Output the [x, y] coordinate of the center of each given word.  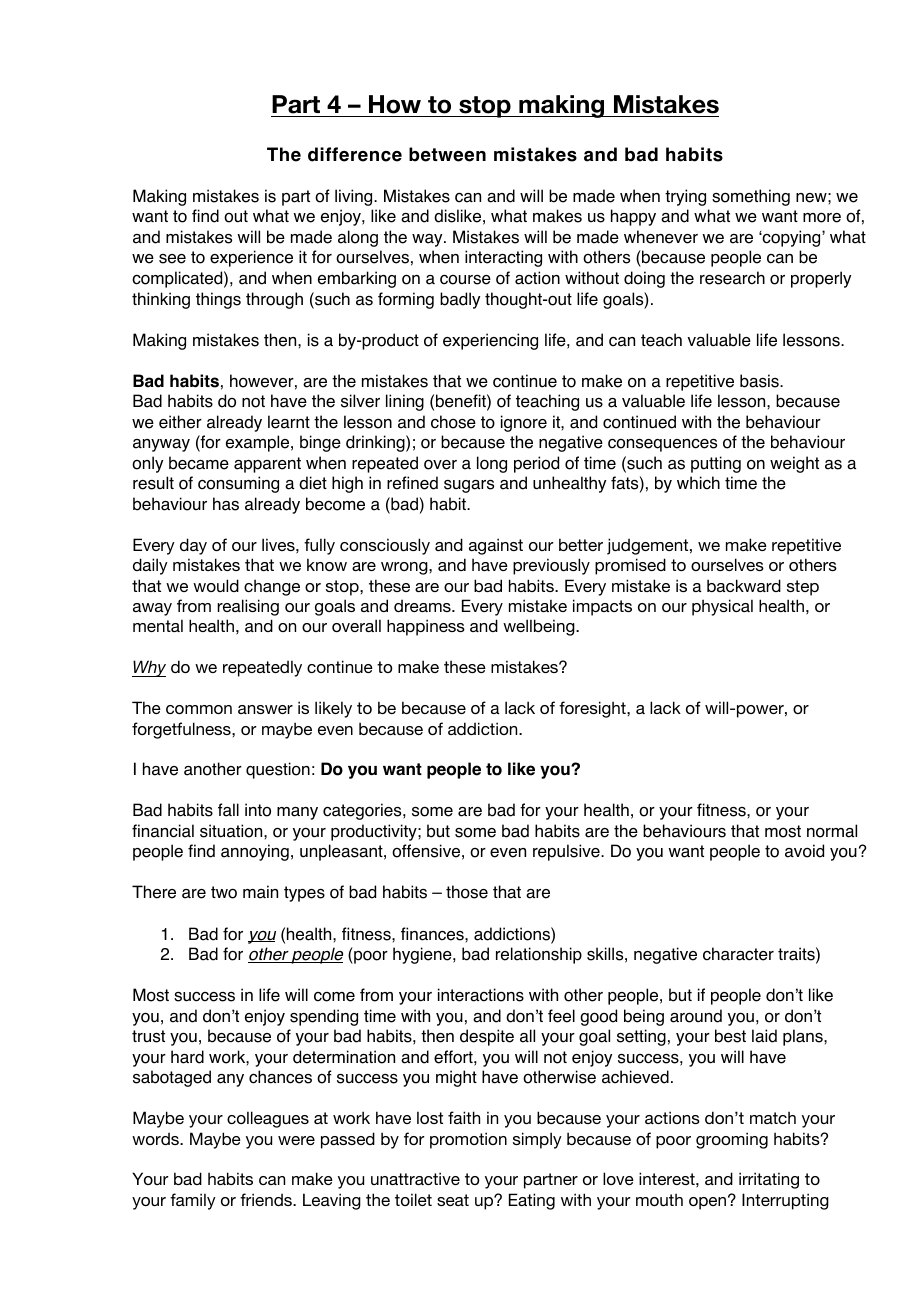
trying [685, 197]
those [467, 892]
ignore [524, 423]
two [224, 892]
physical [722, 607]
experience [251, 258]
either [180, 422]
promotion [468, 1140]
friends [267, 1199]
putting [716, 464]
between [447, 154]
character [738, 954]
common [199, 709]
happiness [426, 627]
